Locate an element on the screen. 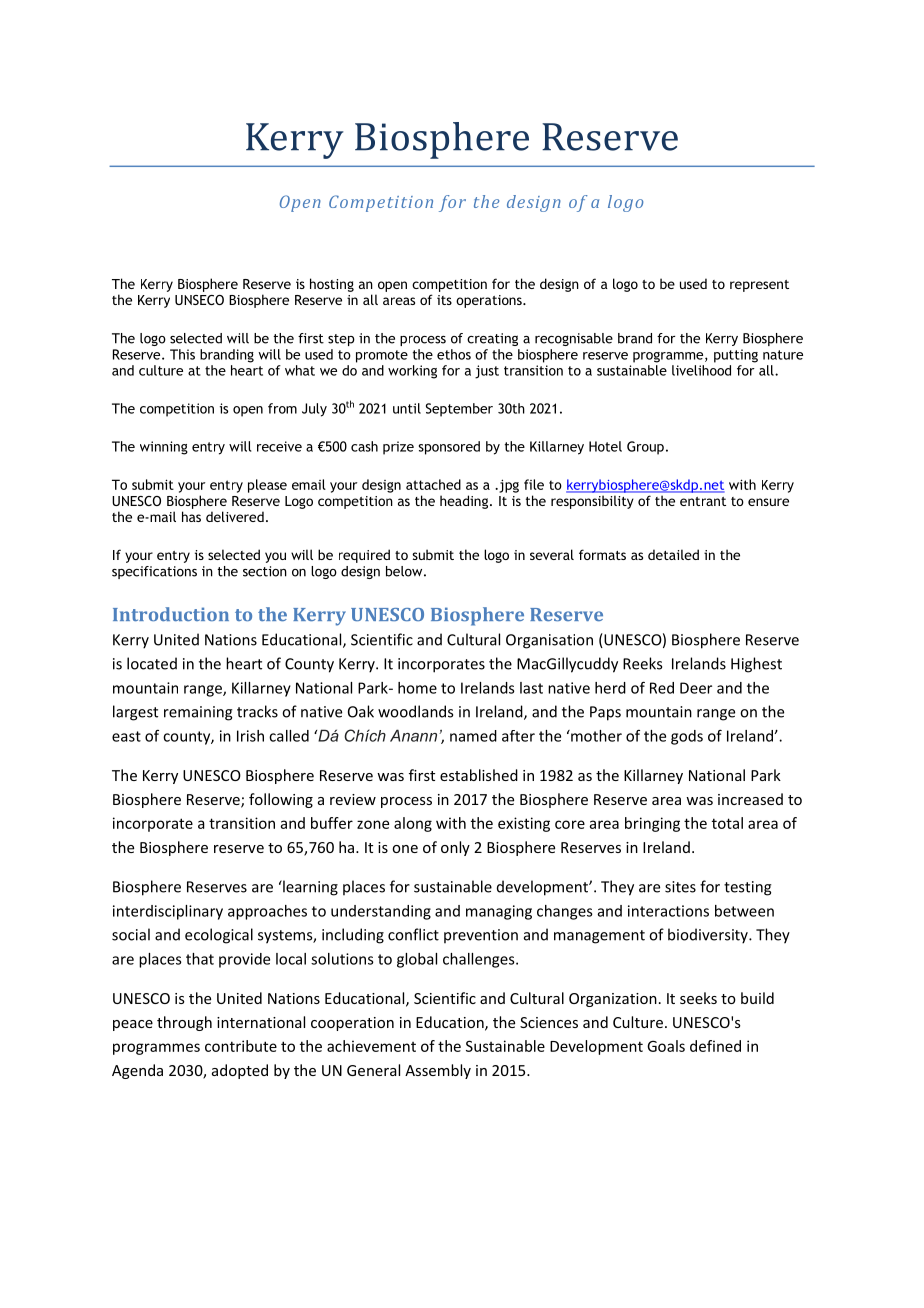 The width and height of the screenshot is (924, 1308). its is located at coordinates (444, 300).
